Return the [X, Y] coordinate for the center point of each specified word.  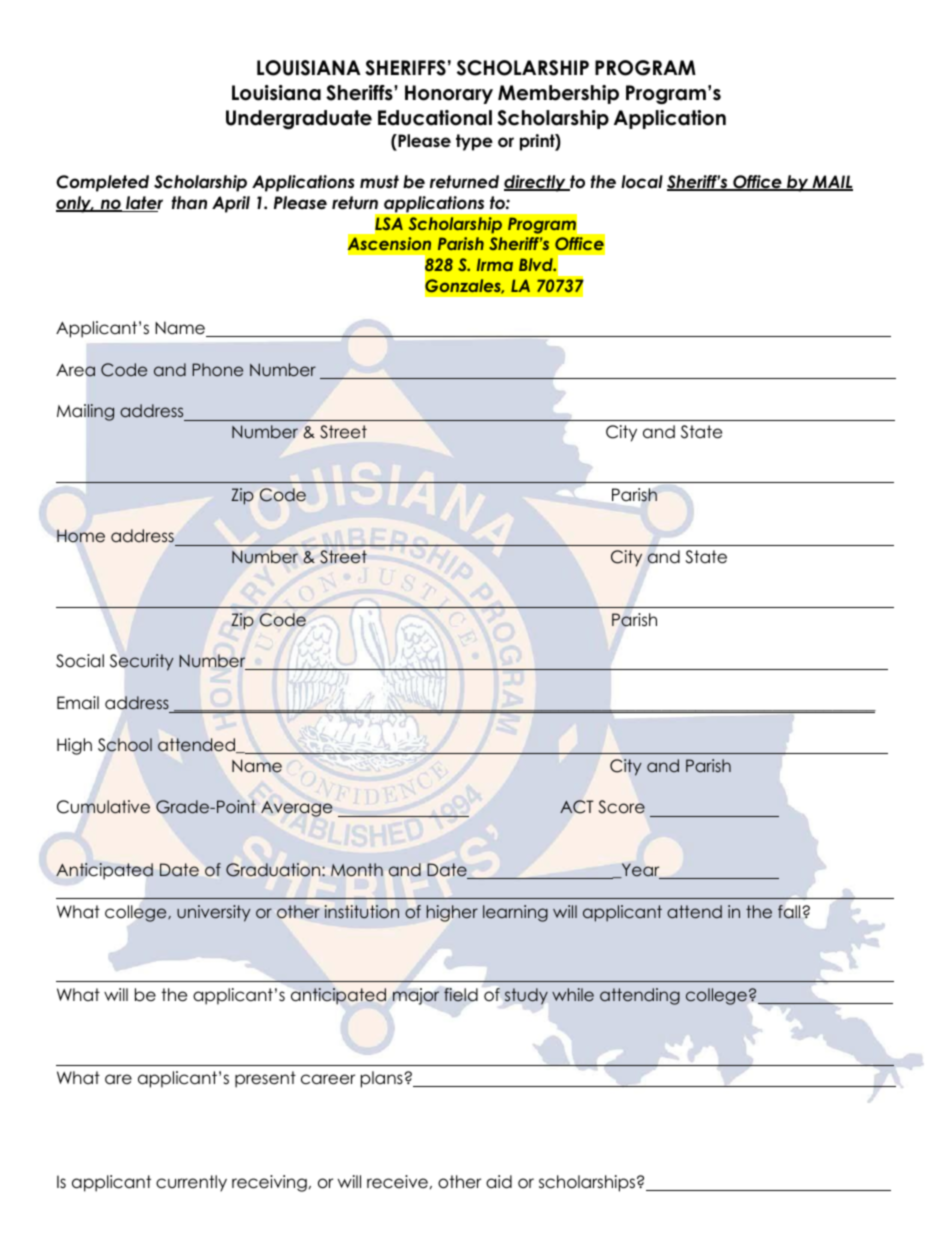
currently [191, 1183]
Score [621, 807]
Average [296, 809]
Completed [102, 183]
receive [397, 1182]
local [642, 182]
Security [142, 662]
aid [499, 1182]
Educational [435, 118]
